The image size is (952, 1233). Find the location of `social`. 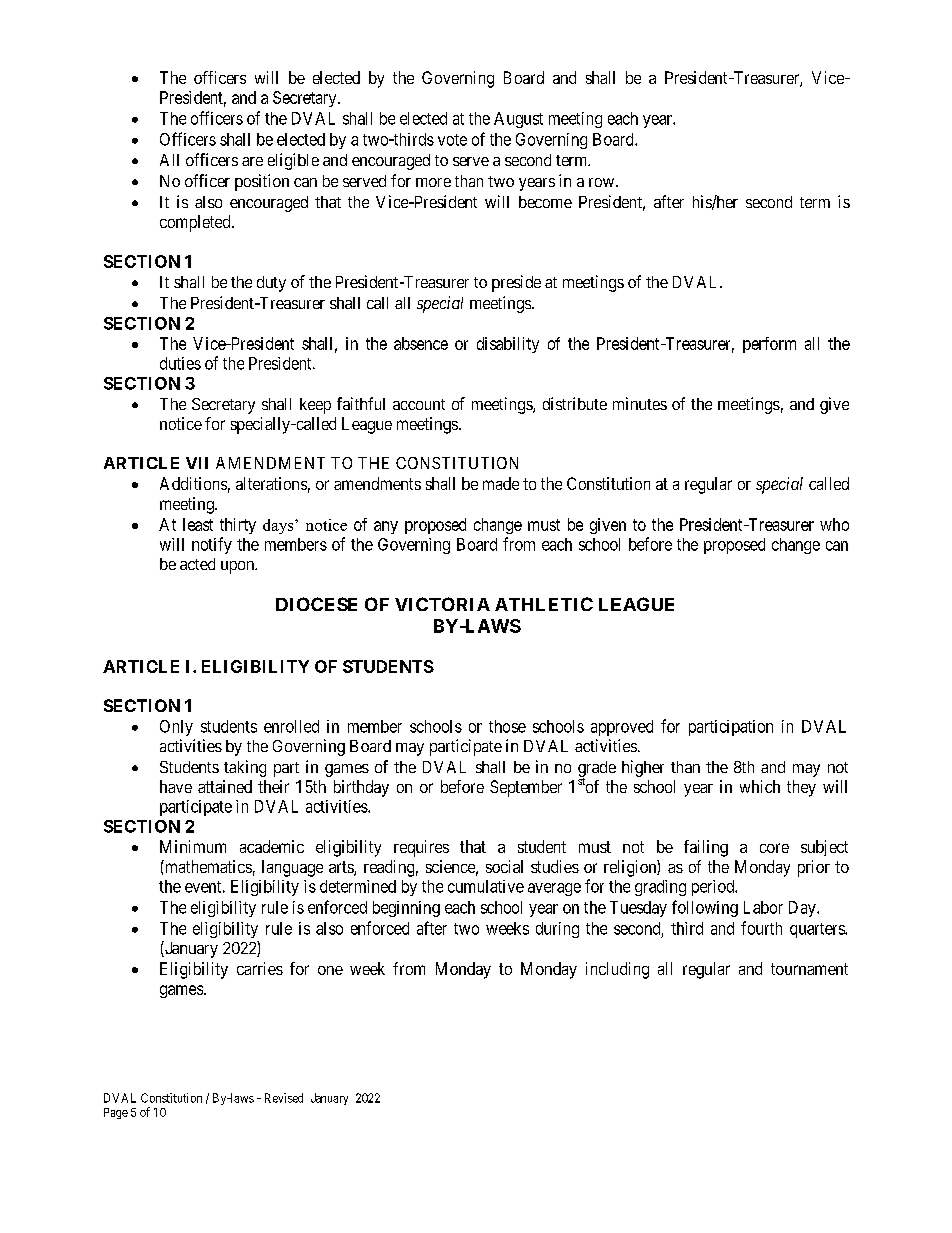

social is located at coordinates (504, 866).
